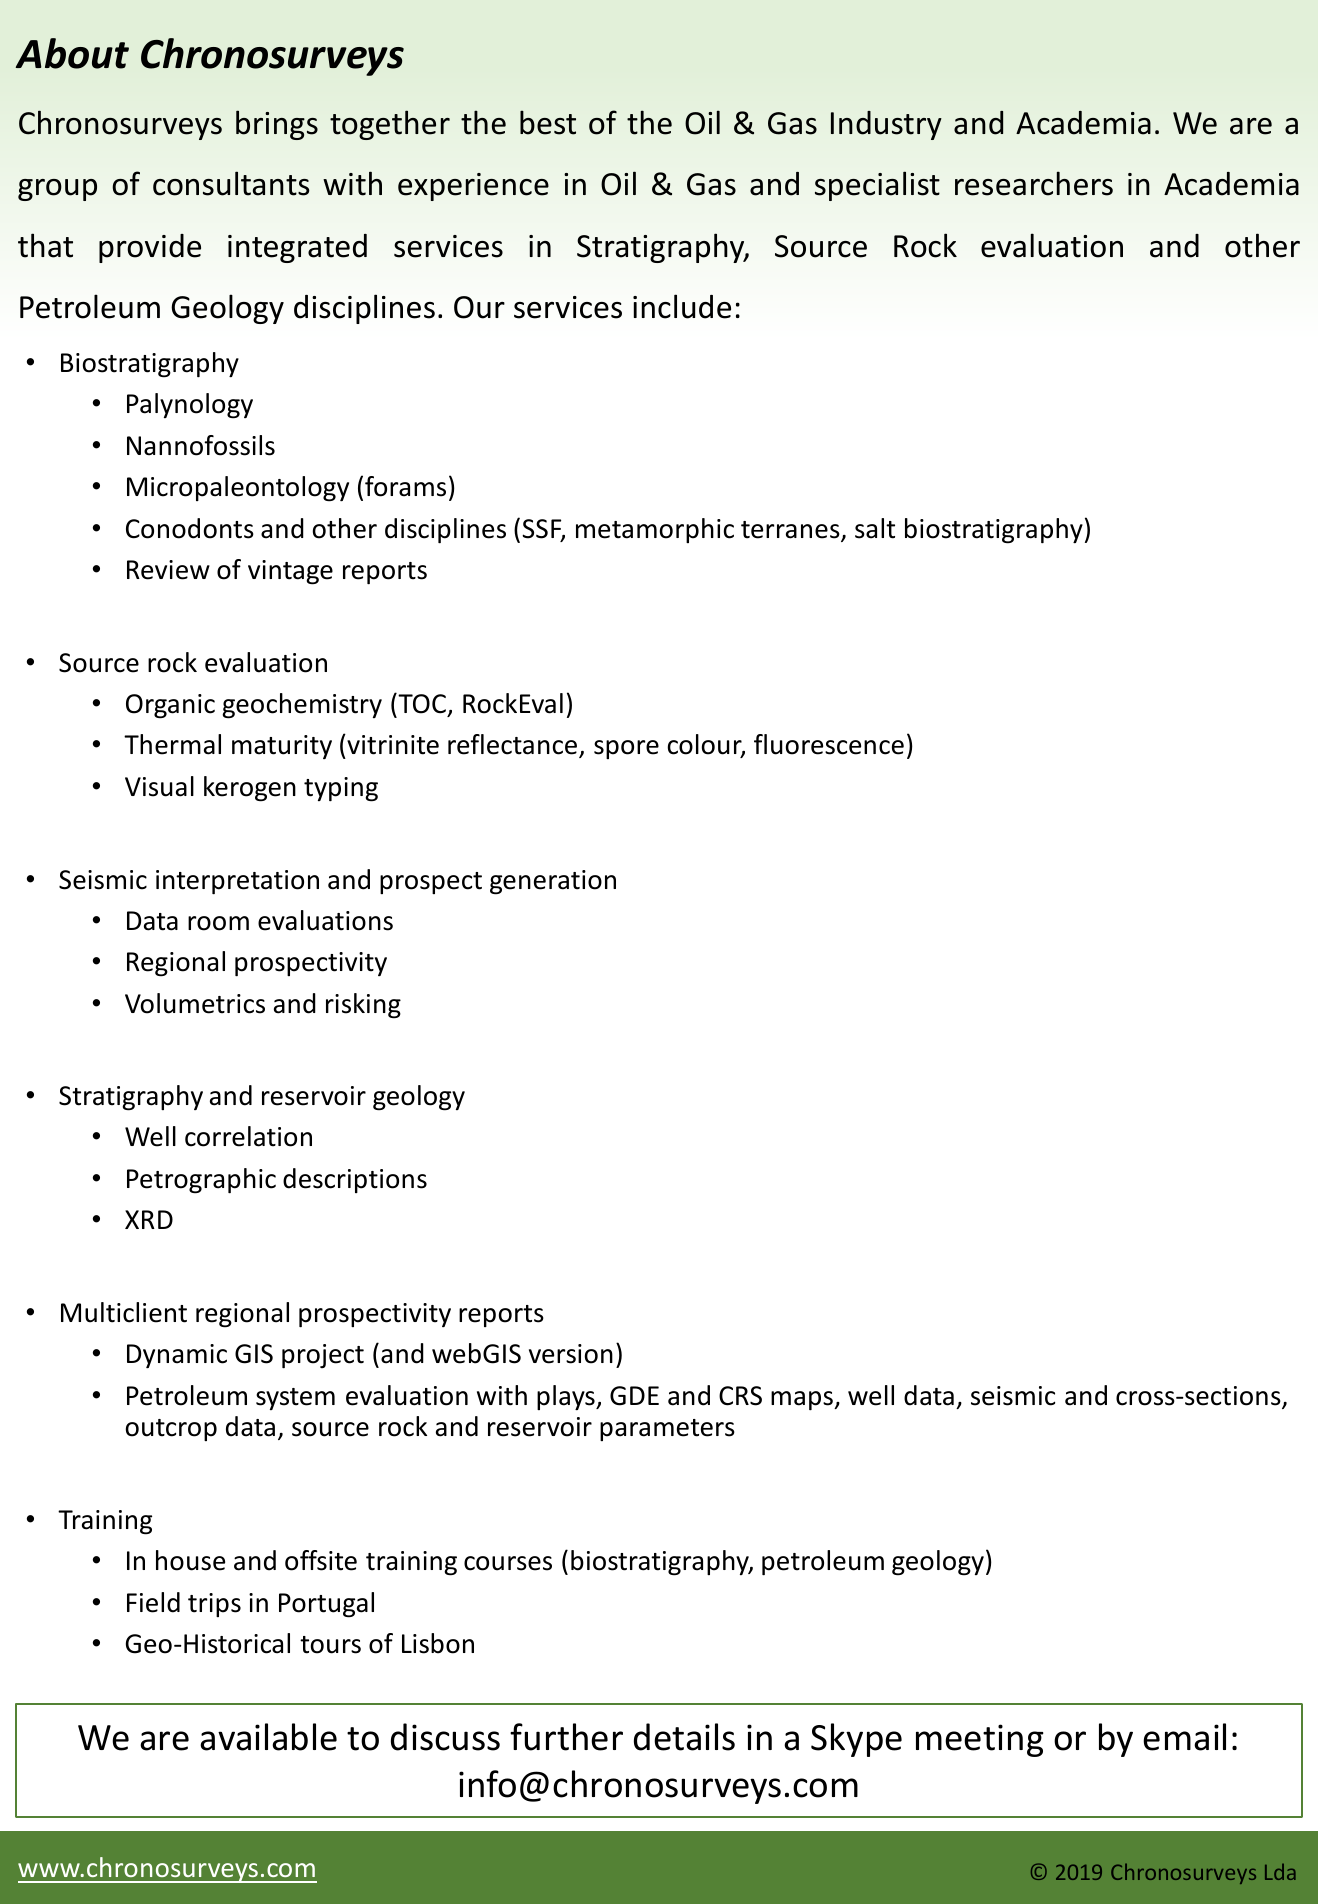  I want to click on available, so click(268, 1737).
